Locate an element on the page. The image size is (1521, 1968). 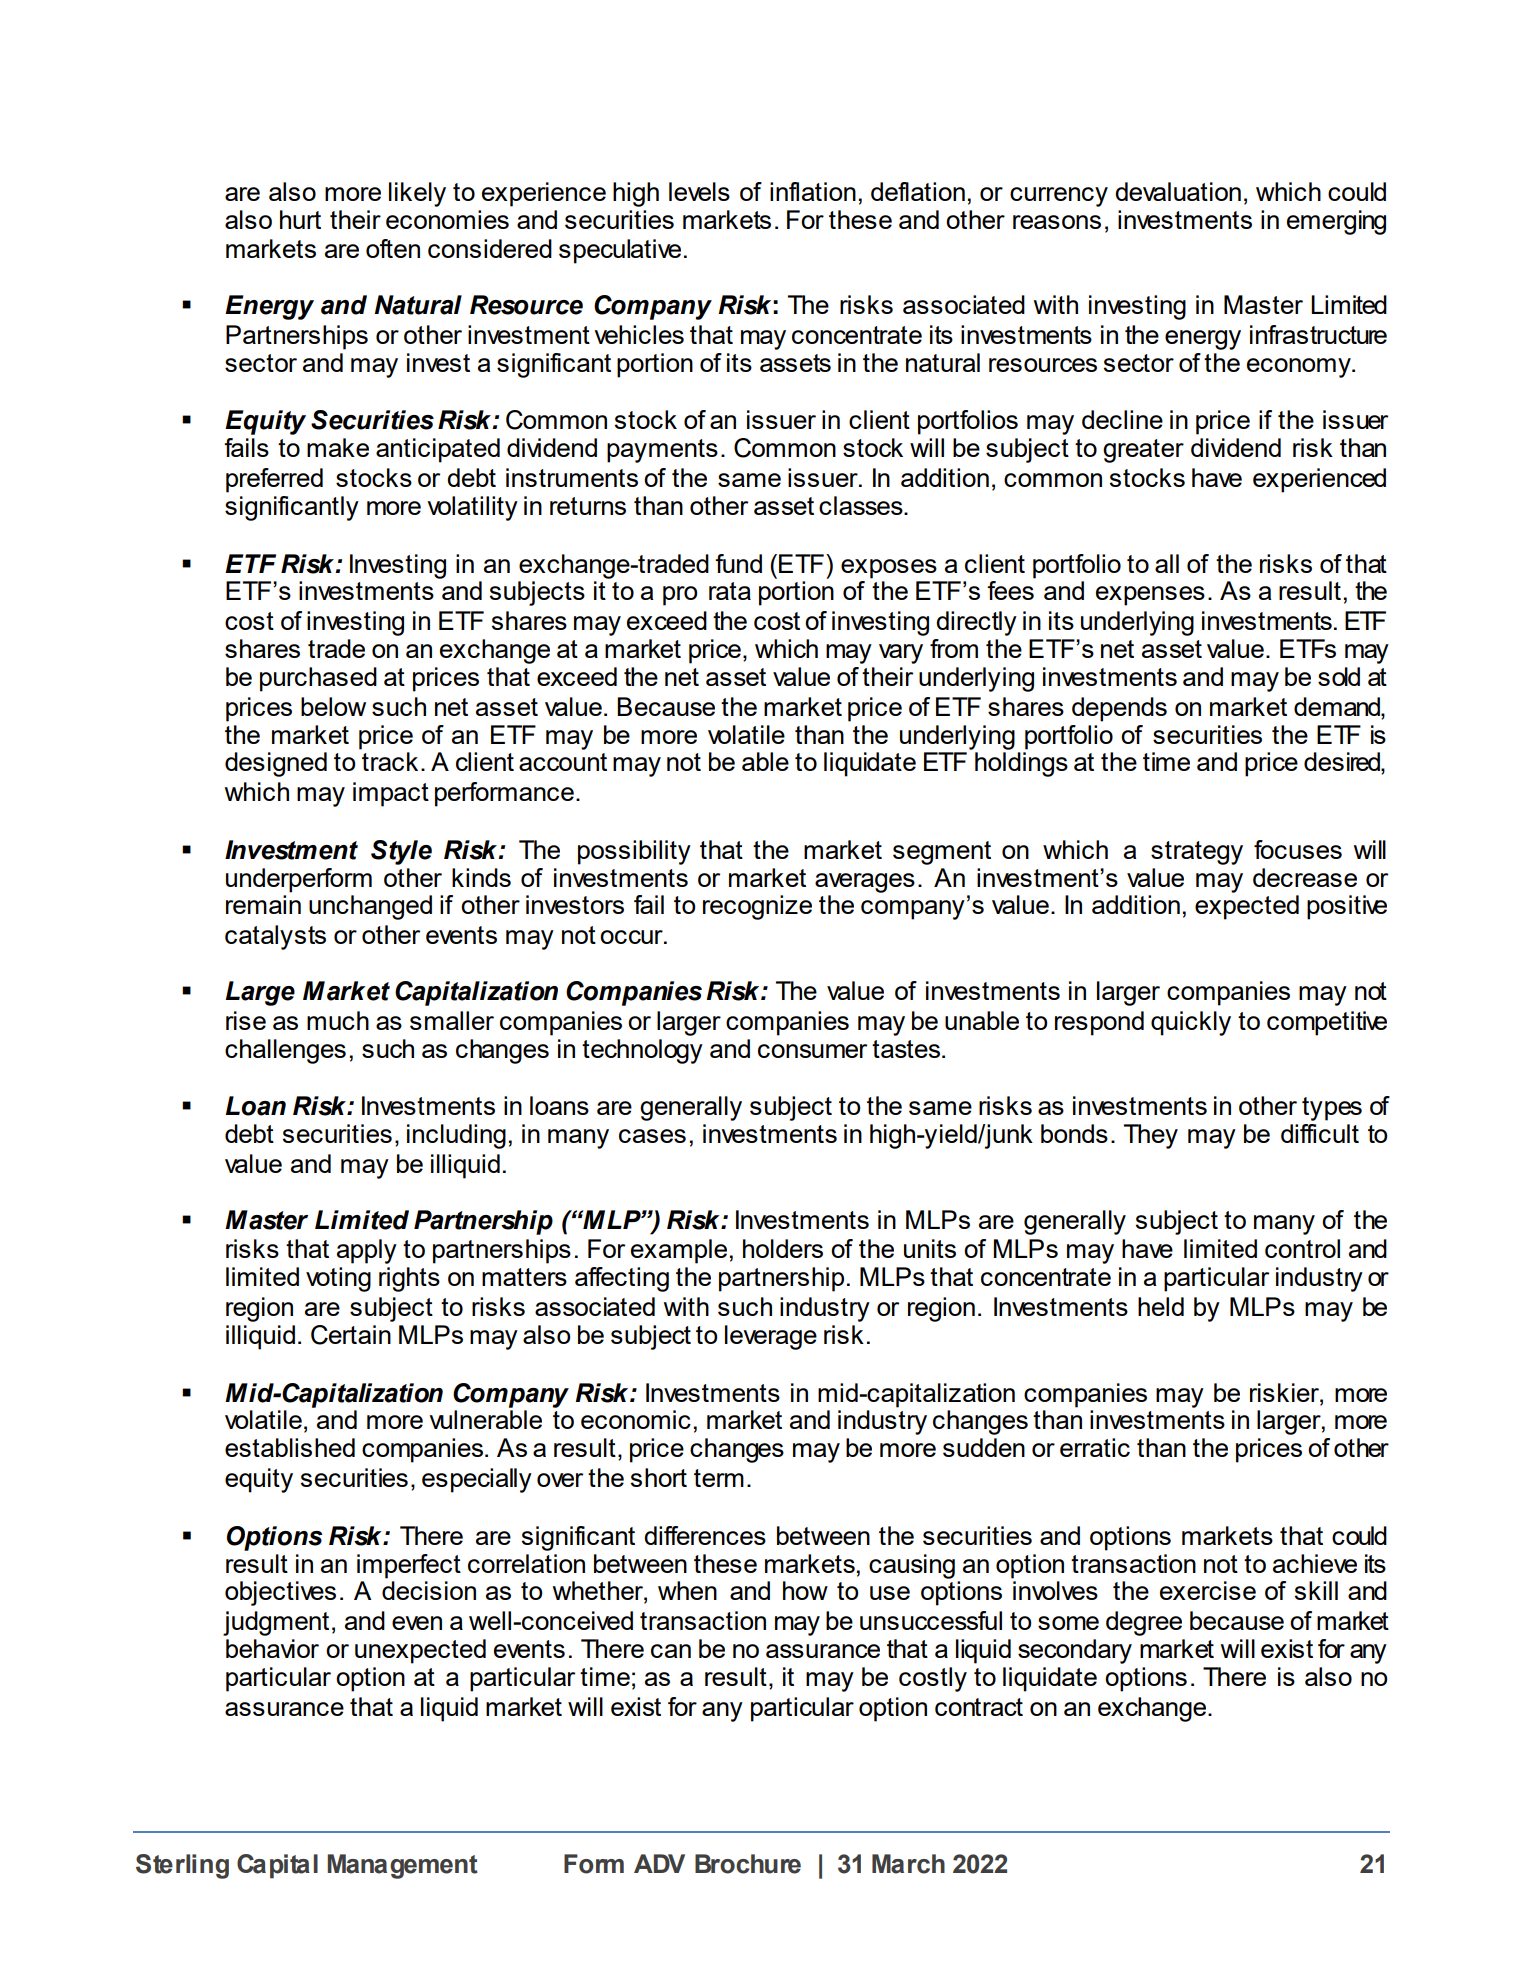
preferred is located at coordinates (274, 480).
